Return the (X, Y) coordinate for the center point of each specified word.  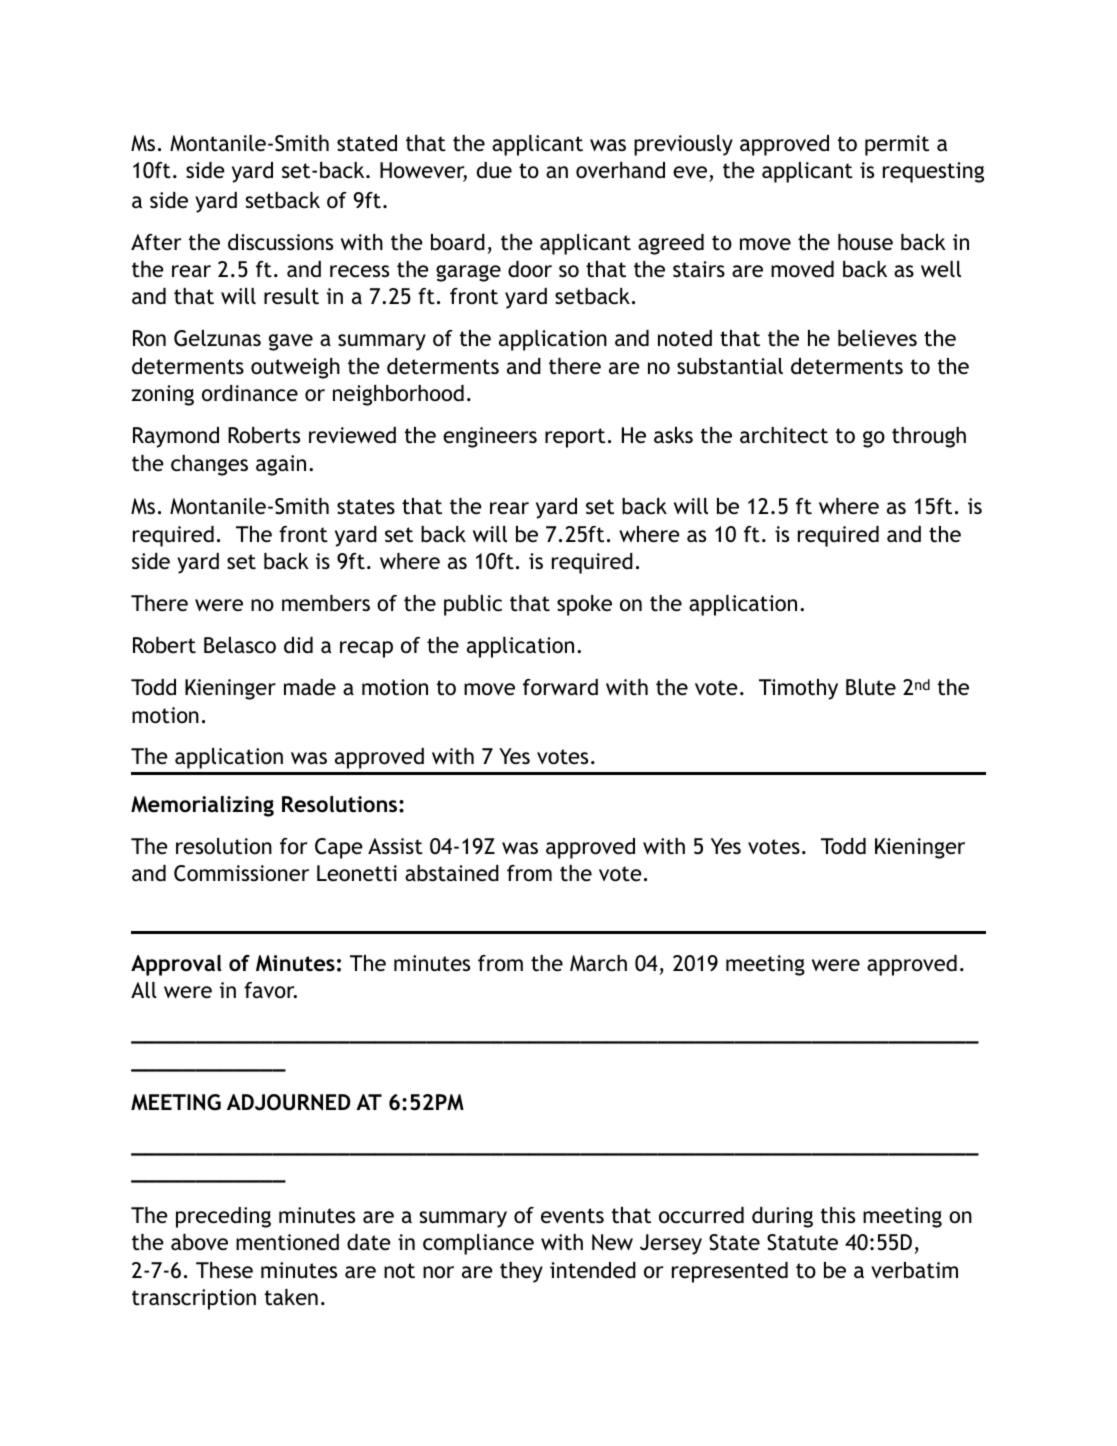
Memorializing (202, 806)
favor (270, 990)
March (598, 963)
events (572, 1216)
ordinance (250, 393)
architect (784, 435)
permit (897, 145)
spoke (584, 605)
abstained (452, 873)
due (494, 170)
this (838, 1215)
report (575, 438)
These (224, 1270)
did (298, 645)
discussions (280, 242)
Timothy (798, 689)
